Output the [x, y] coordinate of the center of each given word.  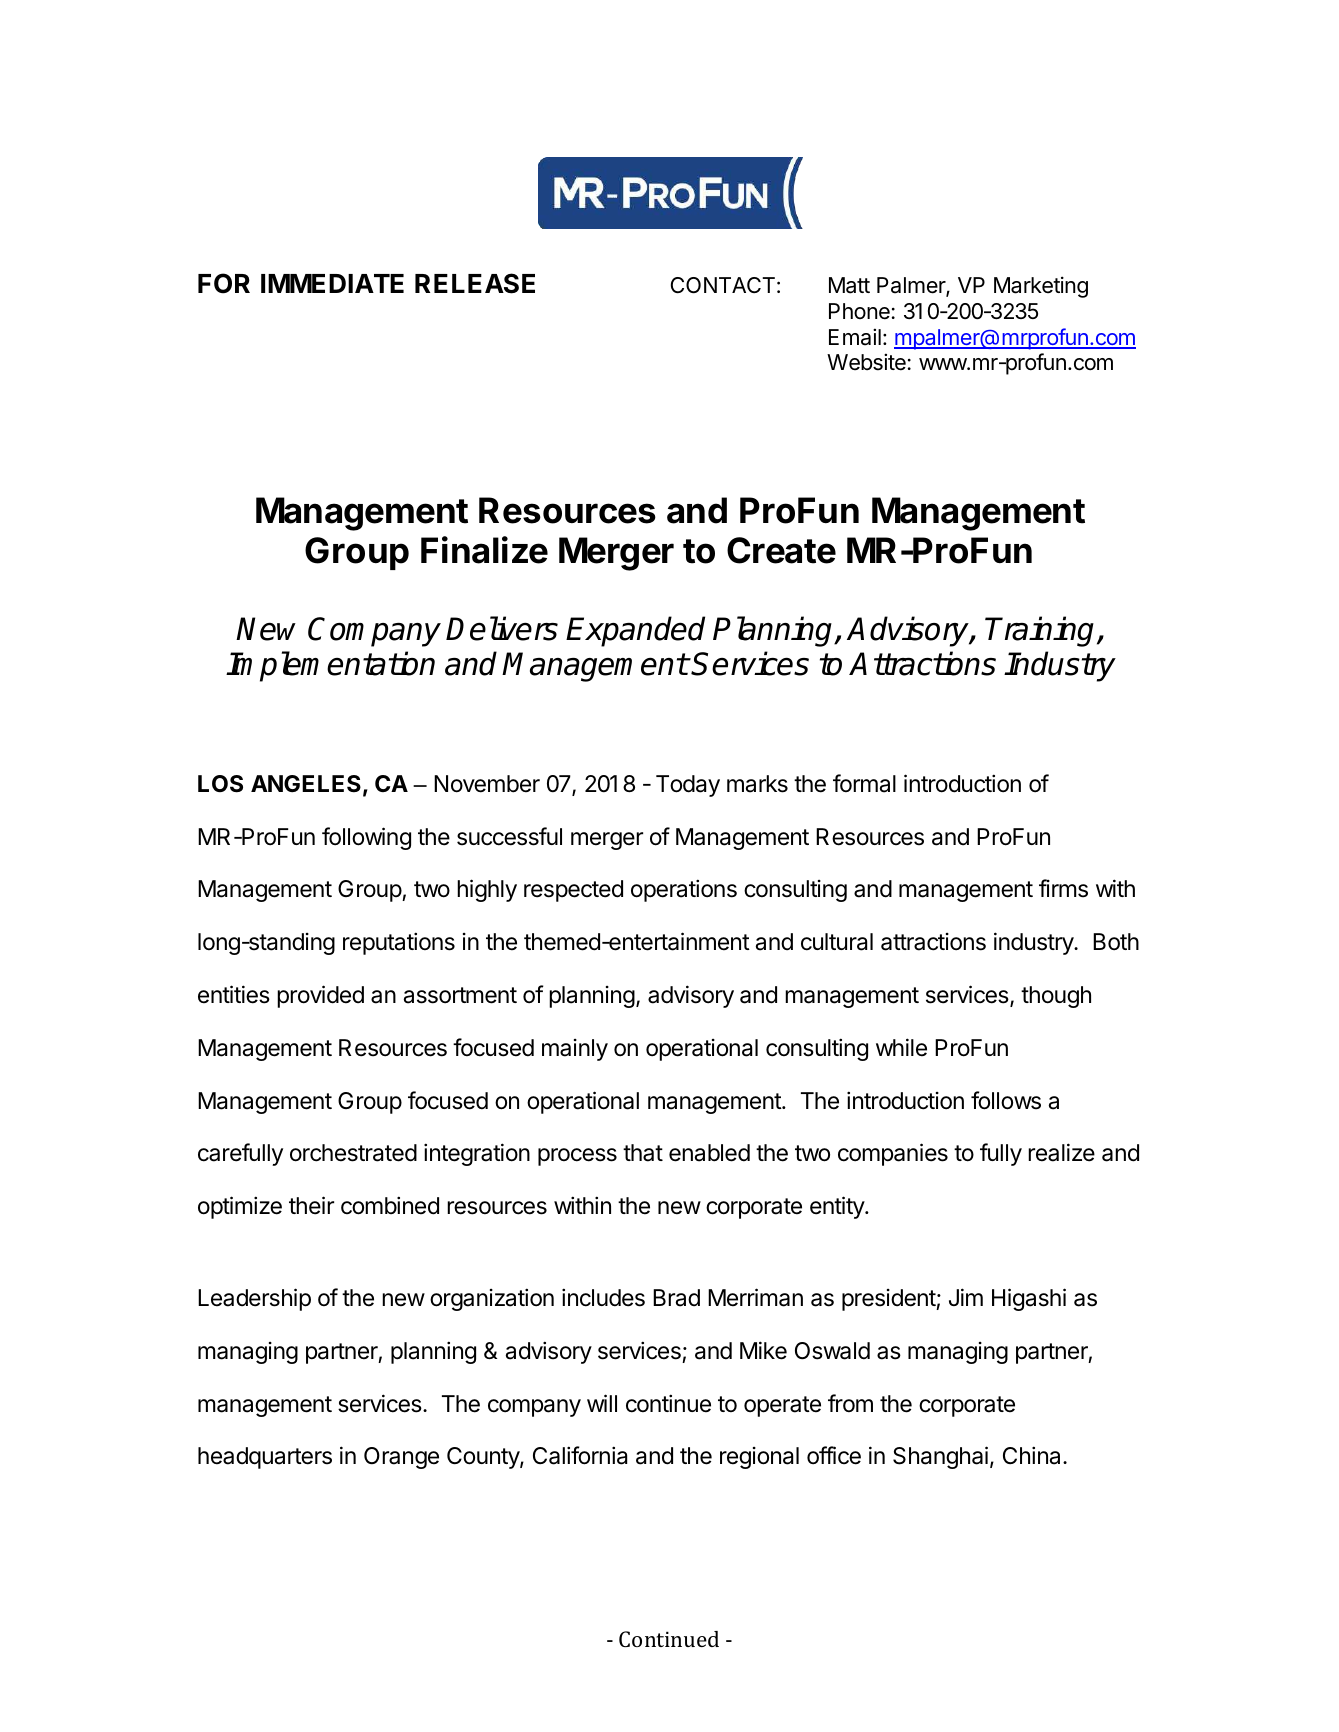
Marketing [1041, 287]
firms [1063, 888]
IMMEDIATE [332, 283]
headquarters [265, 1458]
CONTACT [723, 285]
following [366, 838]
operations [684, 890]
